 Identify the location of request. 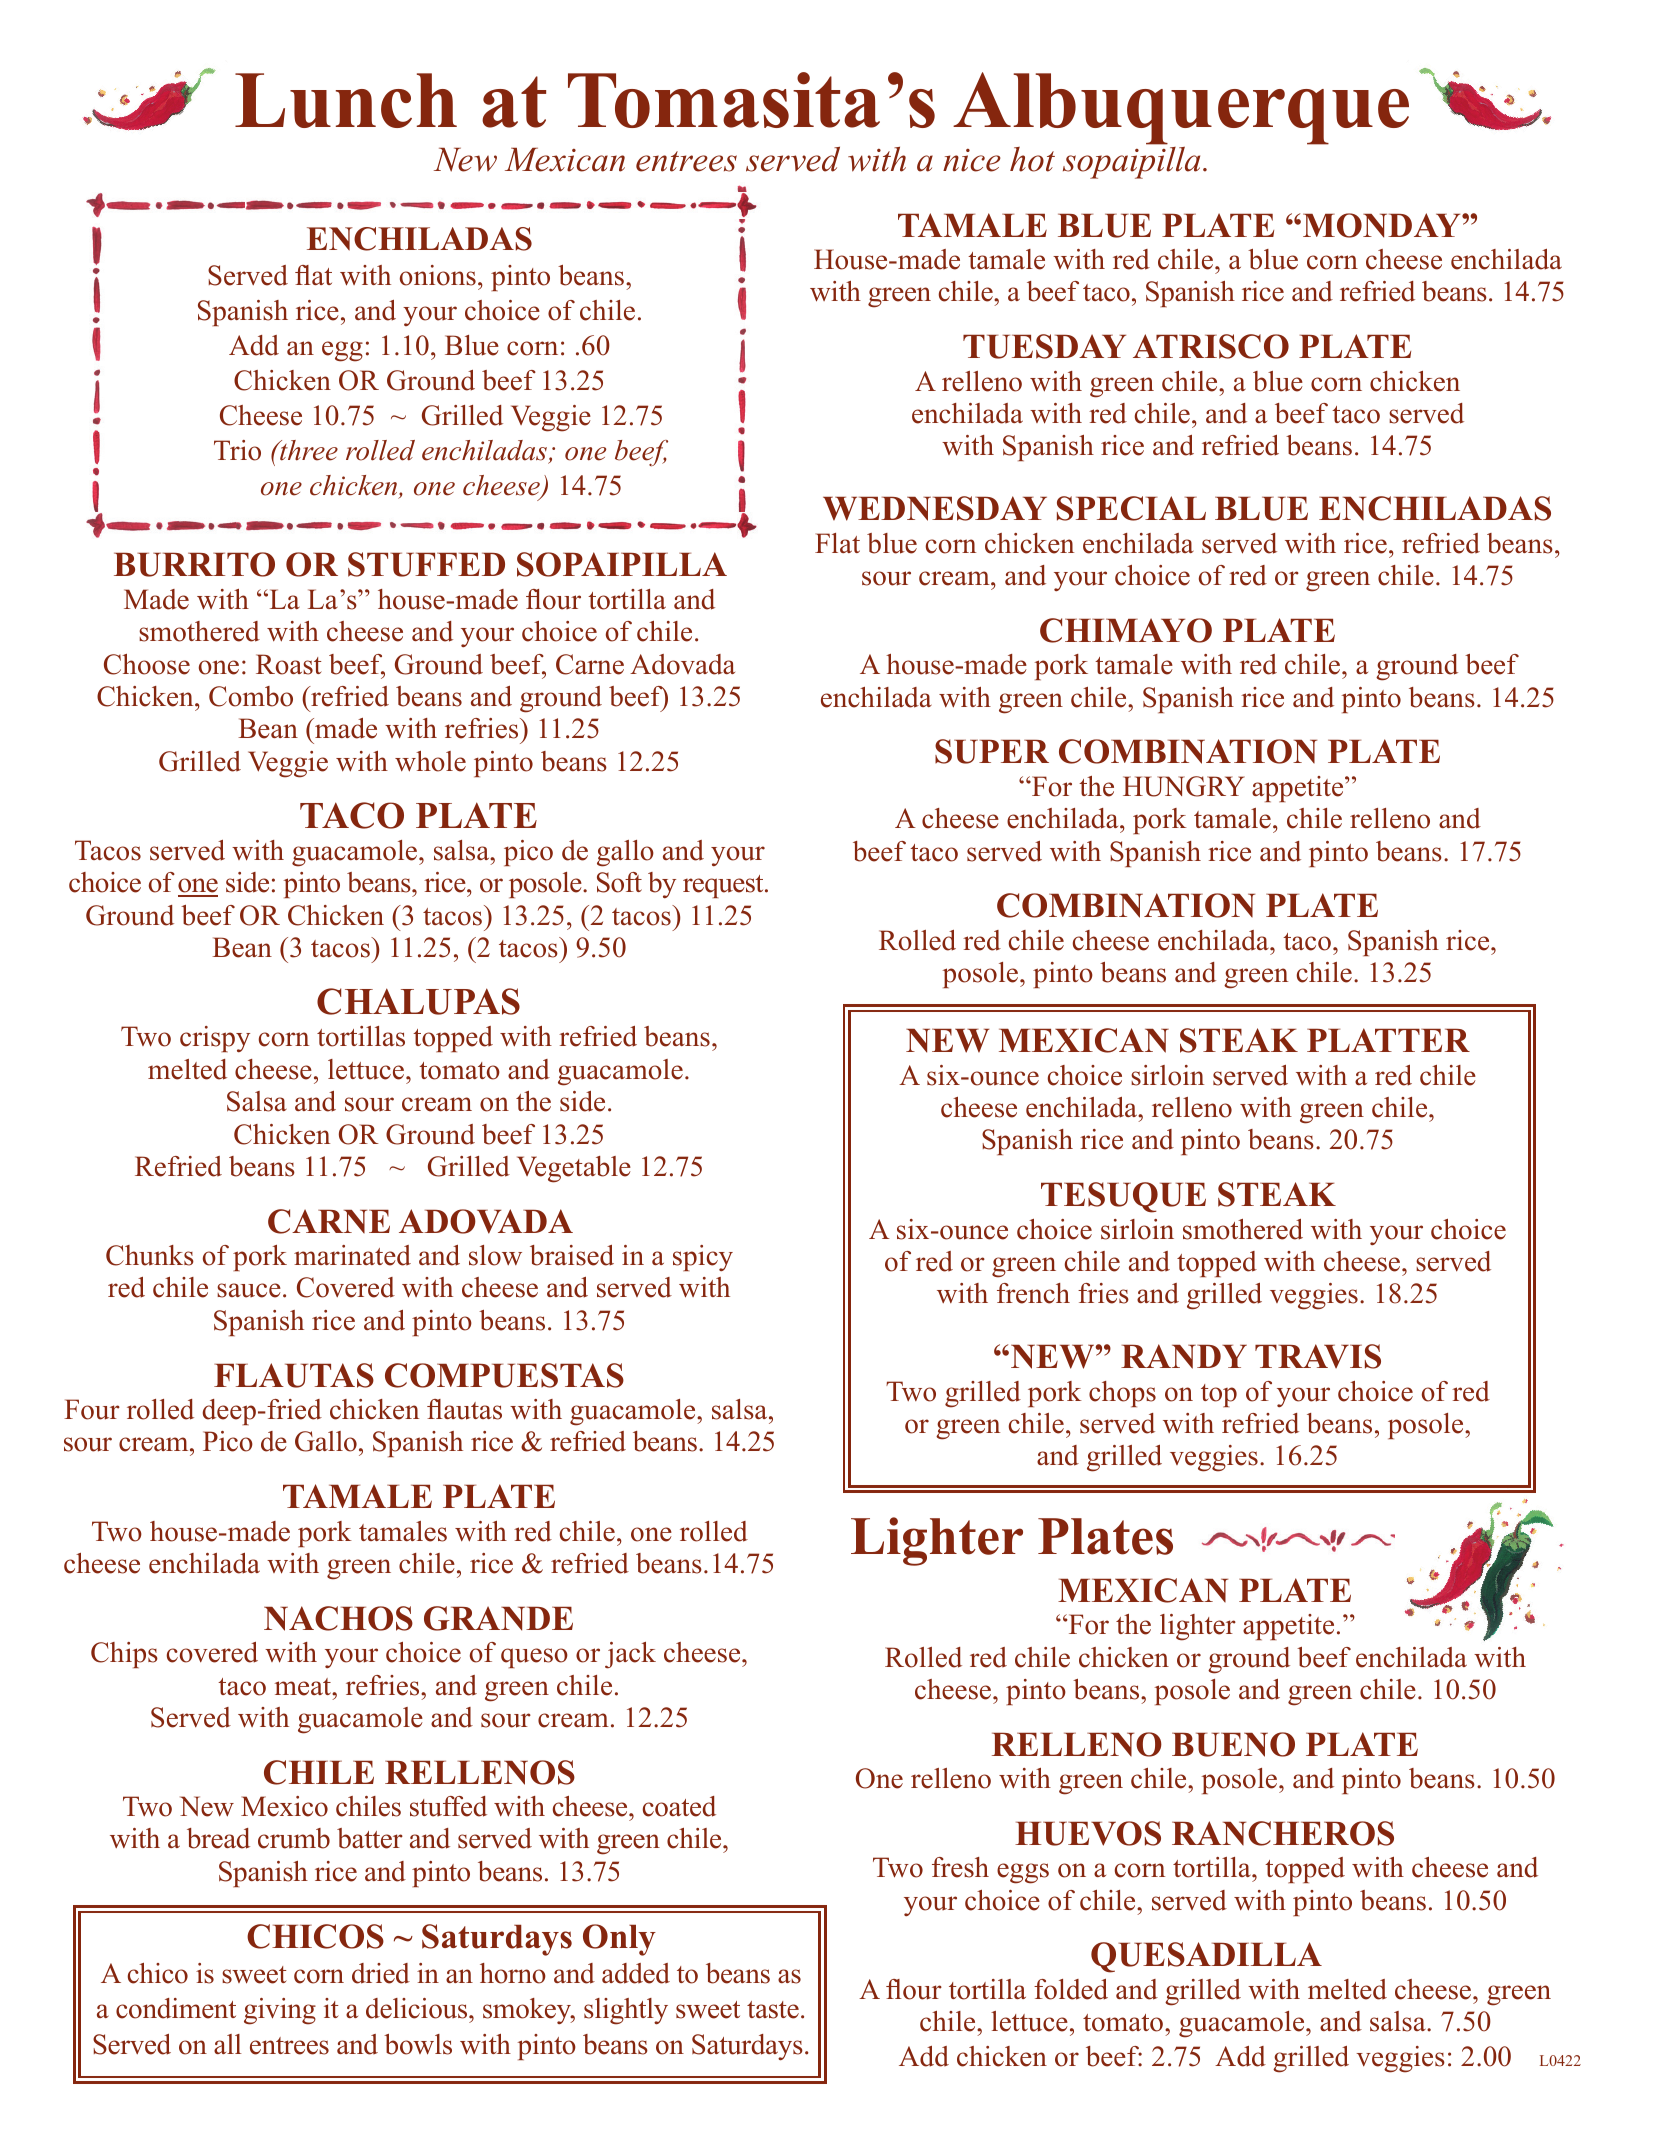
(724, 886).
